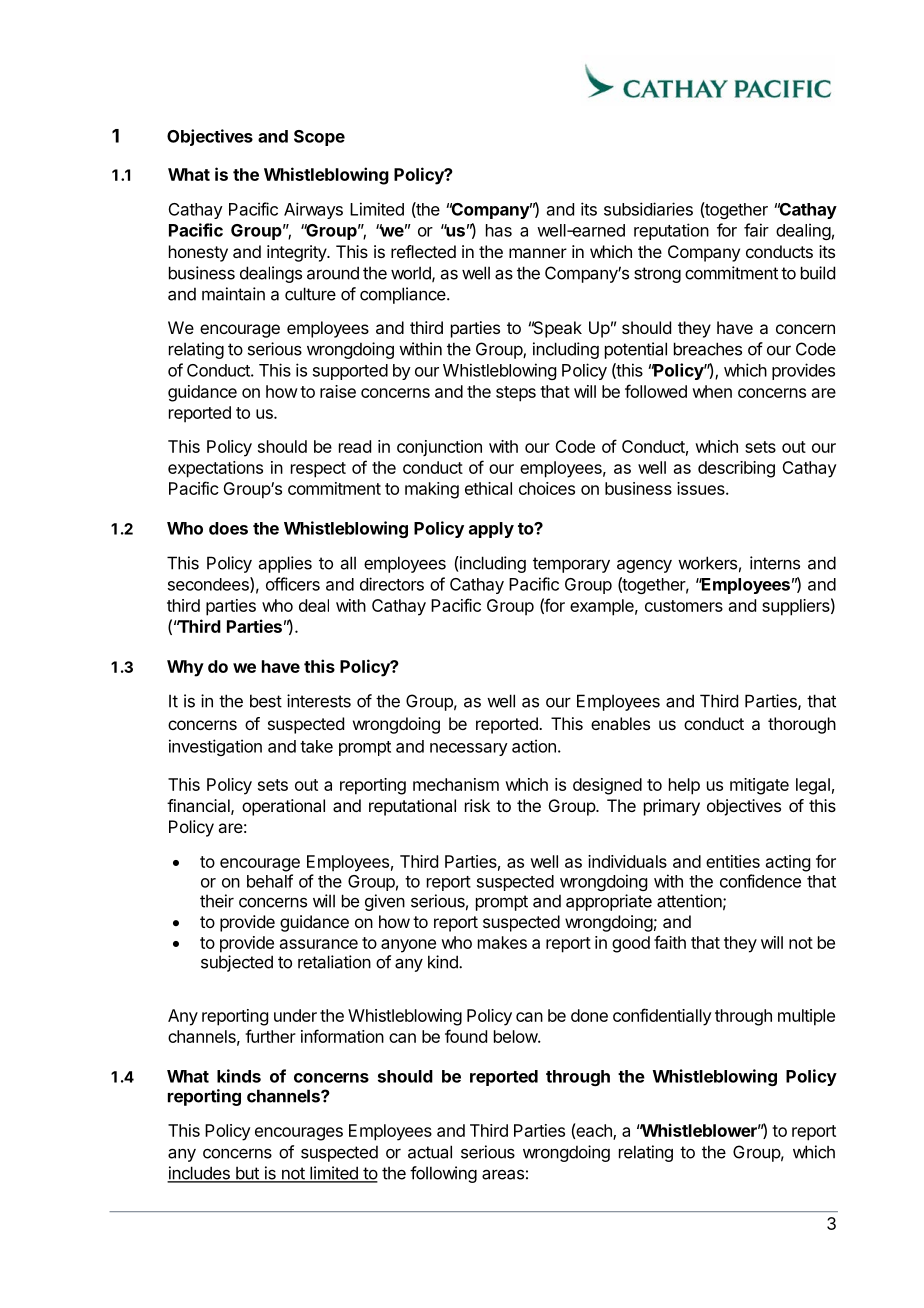  I want to click on behalf, so click(270, 881).
